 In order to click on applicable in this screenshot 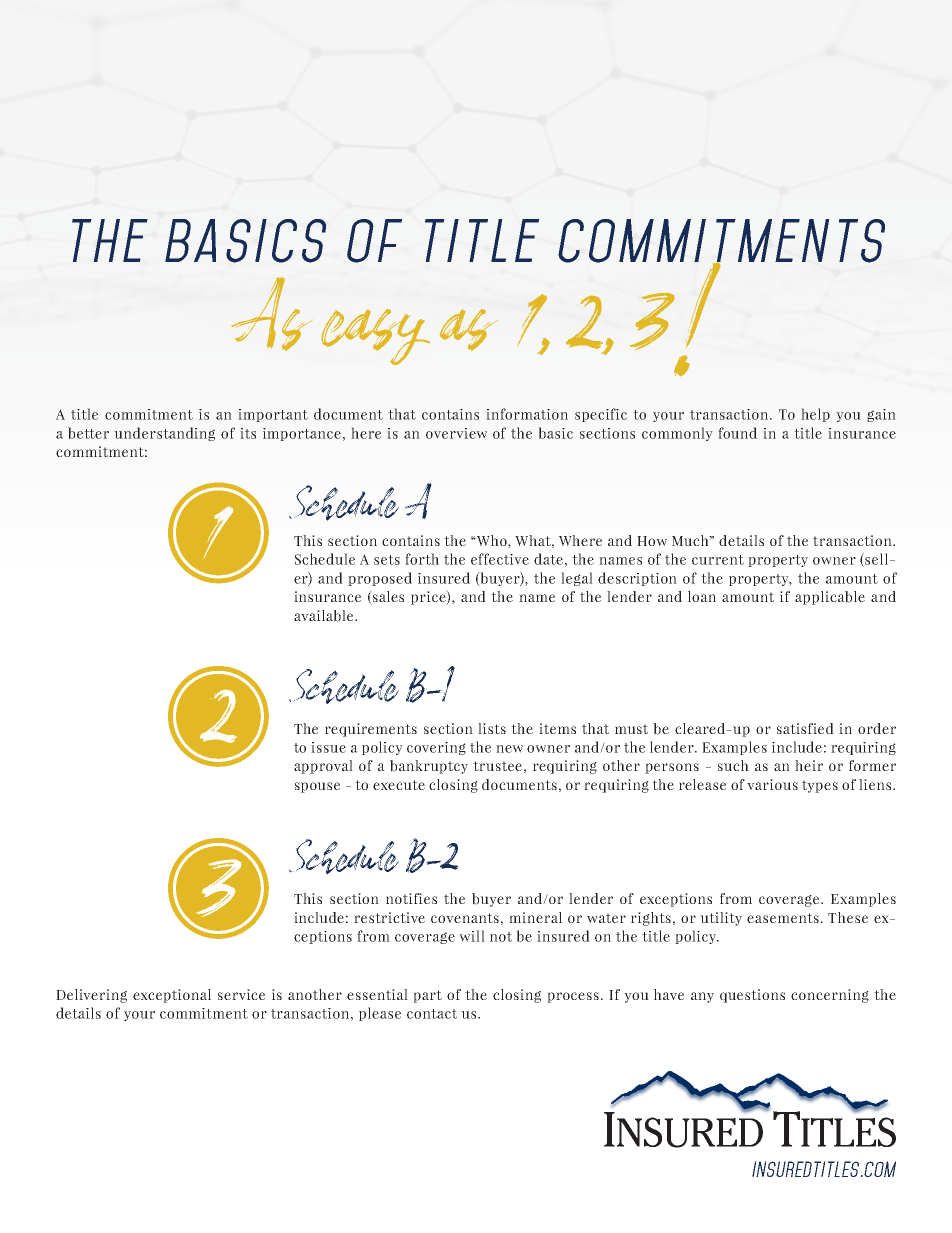, I will do `click(830, 598)`.
